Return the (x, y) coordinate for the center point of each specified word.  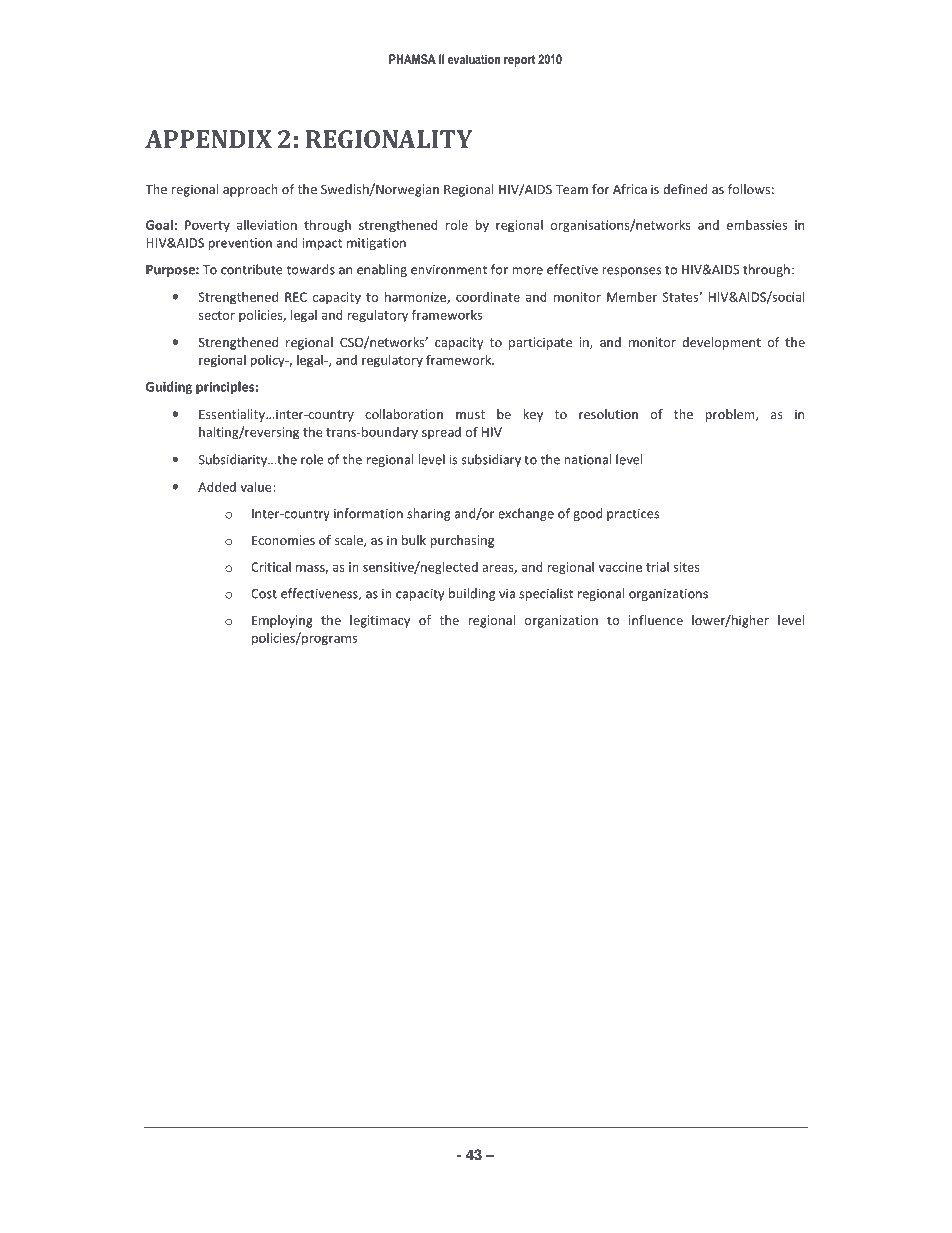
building (472, 594)
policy (269, 361)
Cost (264, 594)
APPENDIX (208, 139)
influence (656, 620)
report (519, 61)
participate (540, 343)
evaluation (474, 59)
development (721, 343)
